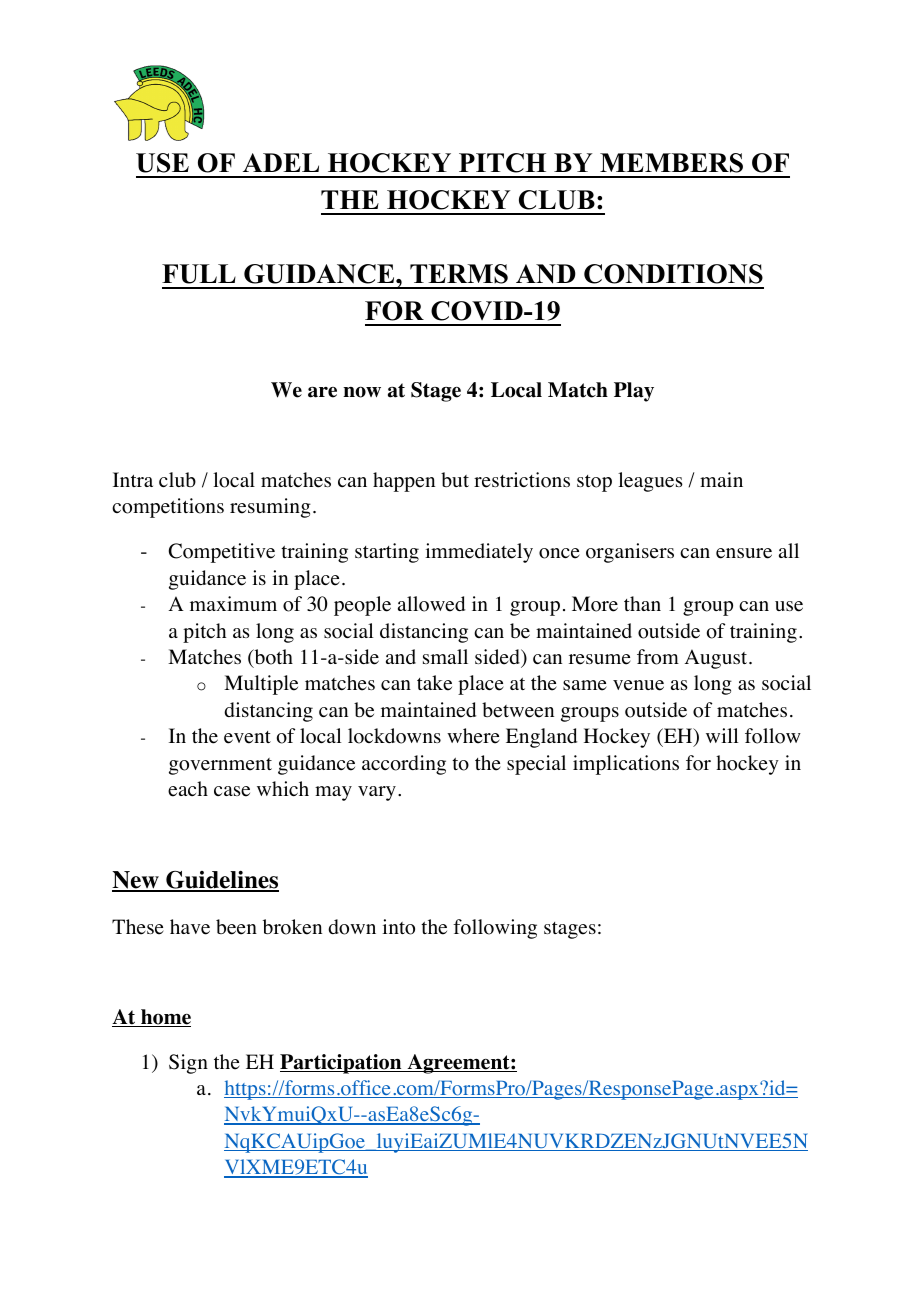 The image size is (924, 1308). I want to click on Sign, so click(188, 1064).
